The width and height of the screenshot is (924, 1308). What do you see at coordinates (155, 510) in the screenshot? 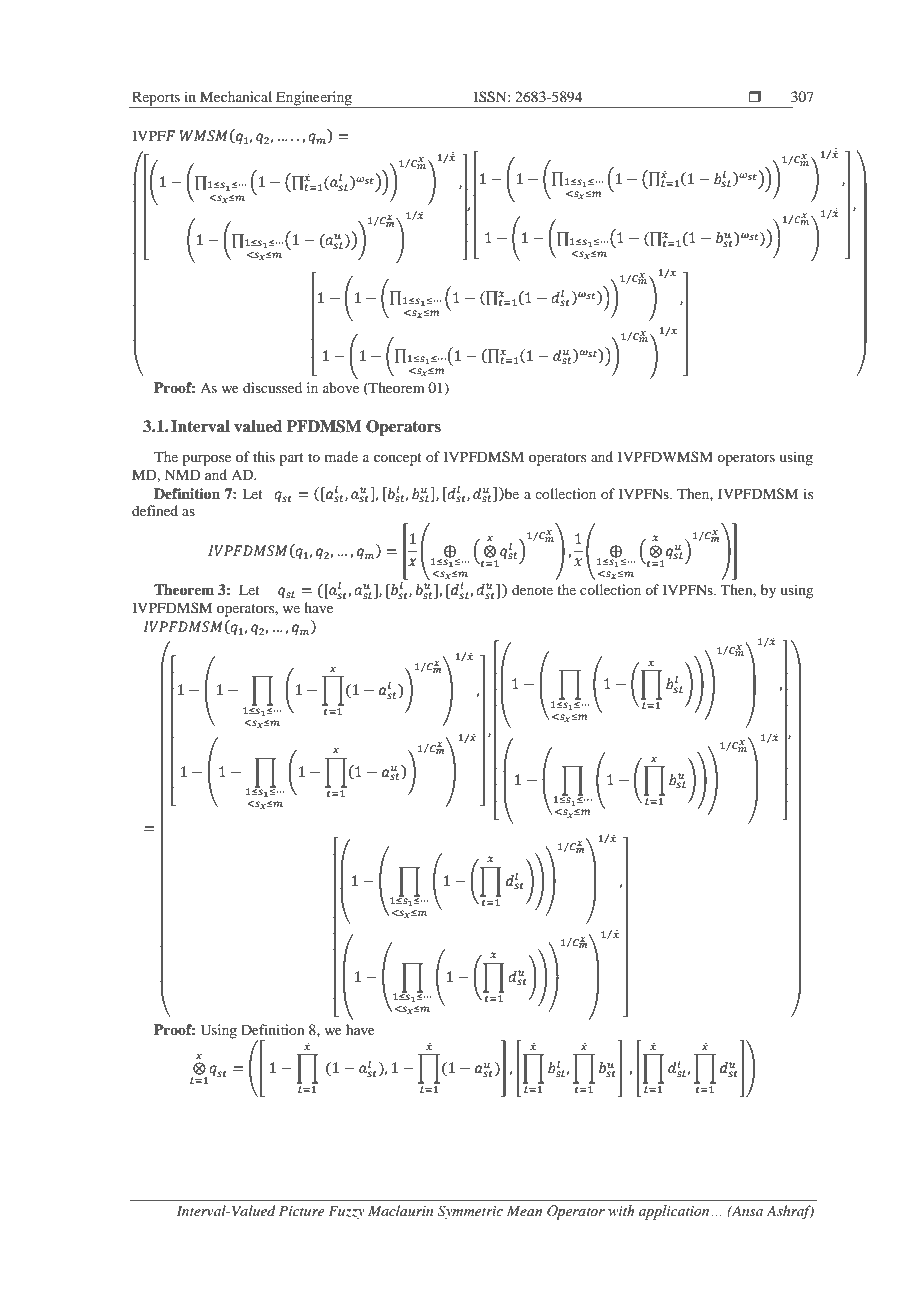
I see `defined` at bounding box center [155, 510].
